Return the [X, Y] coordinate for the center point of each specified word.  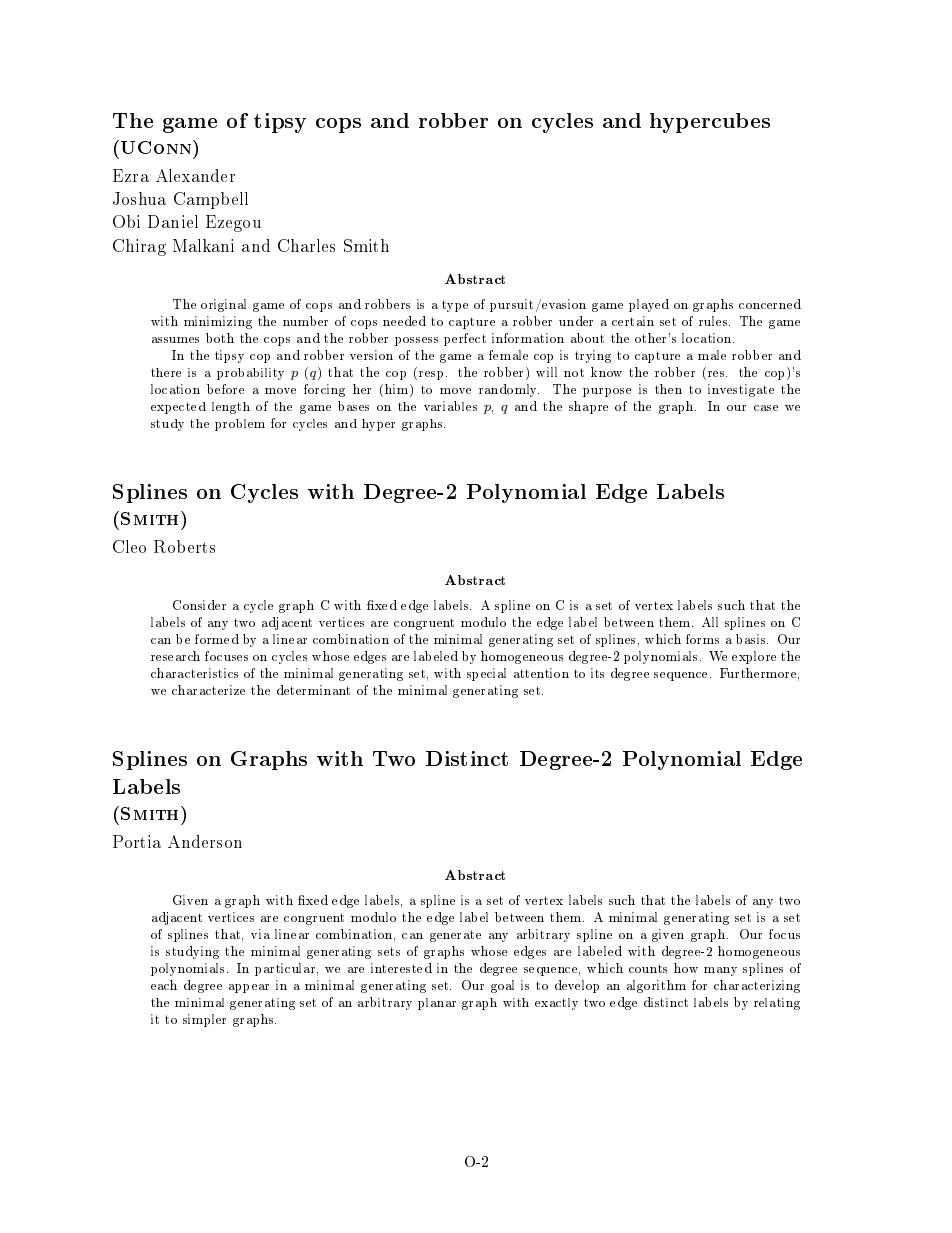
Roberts [184, 546]
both [220, 338]
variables [450, 406]
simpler [204, 1020]
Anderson [205, 841]
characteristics [194, 673]
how [686, 968]
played [649, 305]
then [668, 389]
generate [455, 936]
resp [433, 375]
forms [702, 639]
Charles [306, 245]
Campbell [211, 200]
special [486, 674]
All [710, 622]
